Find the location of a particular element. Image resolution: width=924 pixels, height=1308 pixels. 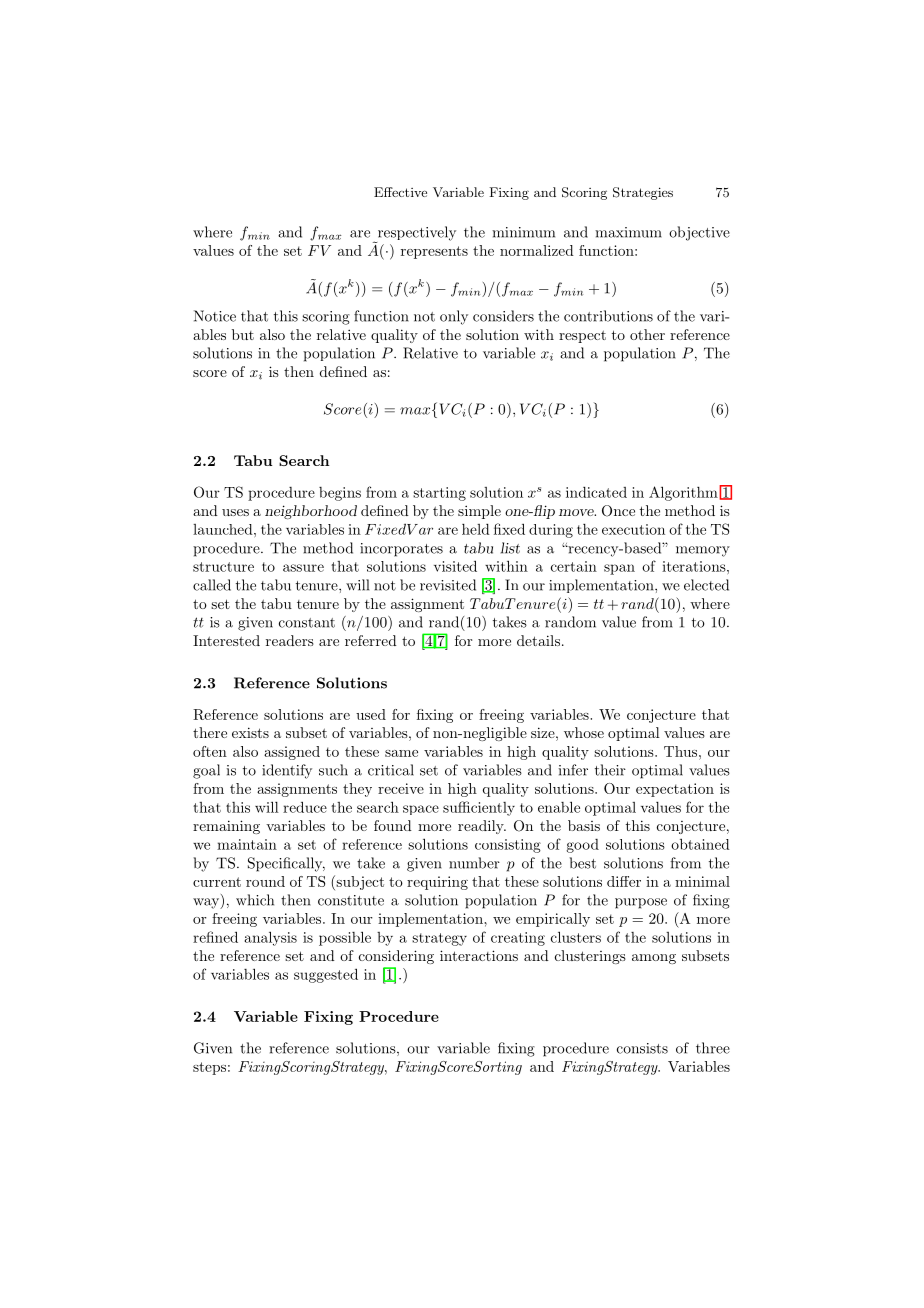

only is located at coordinates (454, 317).
